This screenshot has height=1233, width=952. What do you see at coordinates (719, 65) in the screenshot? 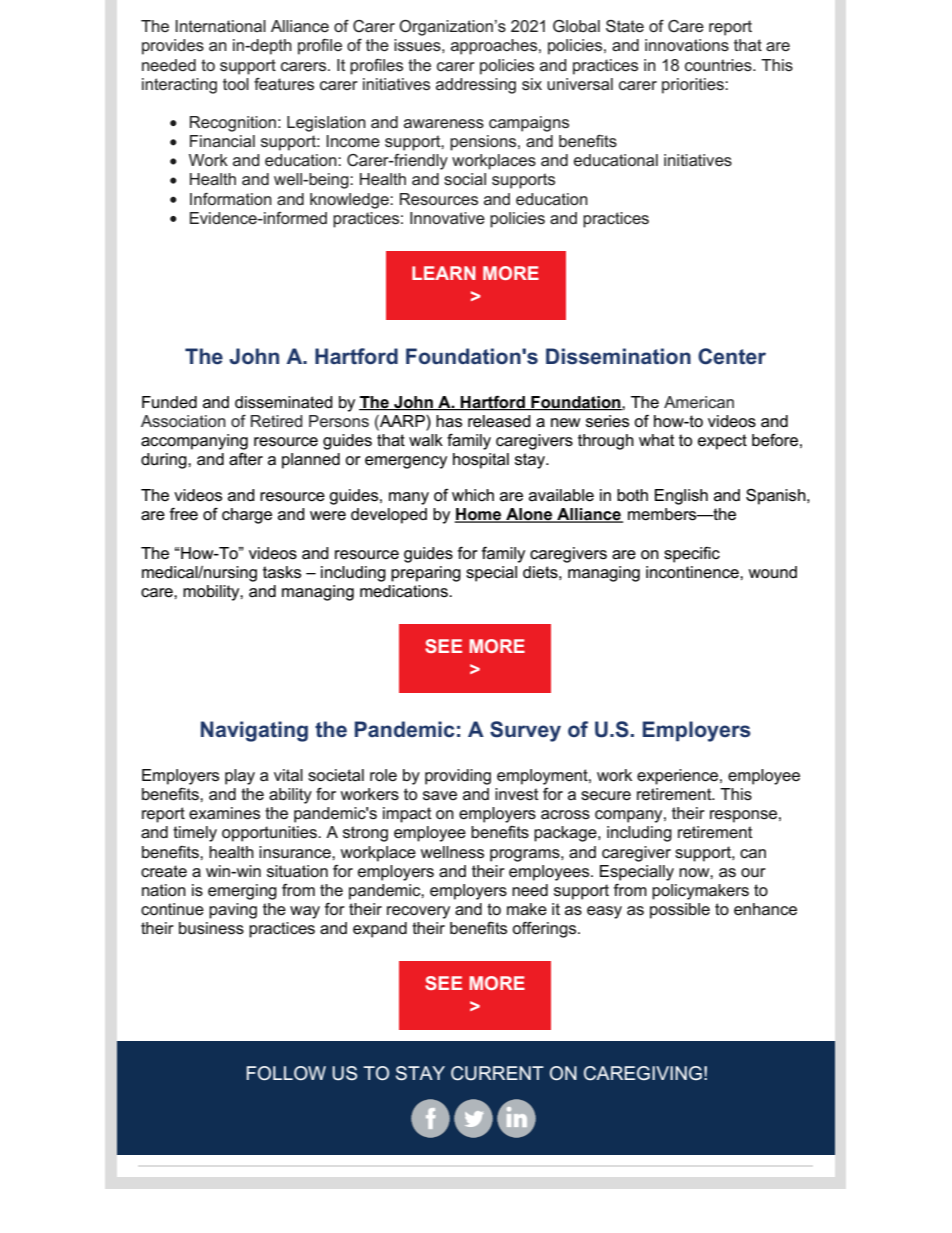
I see `countries` at bounding box center [719, 65].
